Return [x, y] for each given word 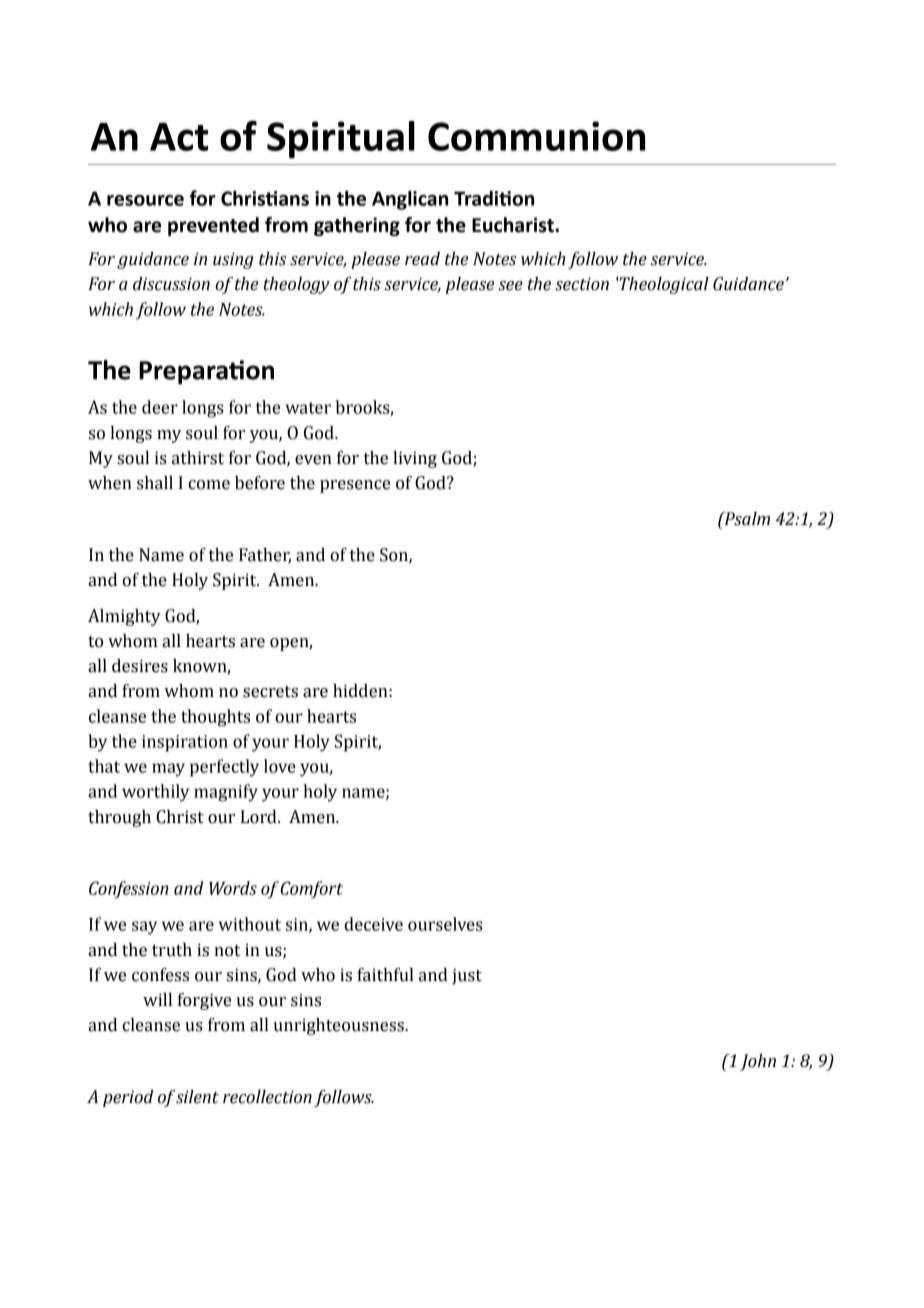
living [415, 459]
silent [197, 1097]
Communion [536, 136]
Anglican [410, 200]
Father [265, 556]
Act [179, 137]
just [467, 976]
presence [355, 486]
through [119, 818]
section [582, 284]
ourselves [445, 924]
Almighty [124, 617]
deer [160, 407]
